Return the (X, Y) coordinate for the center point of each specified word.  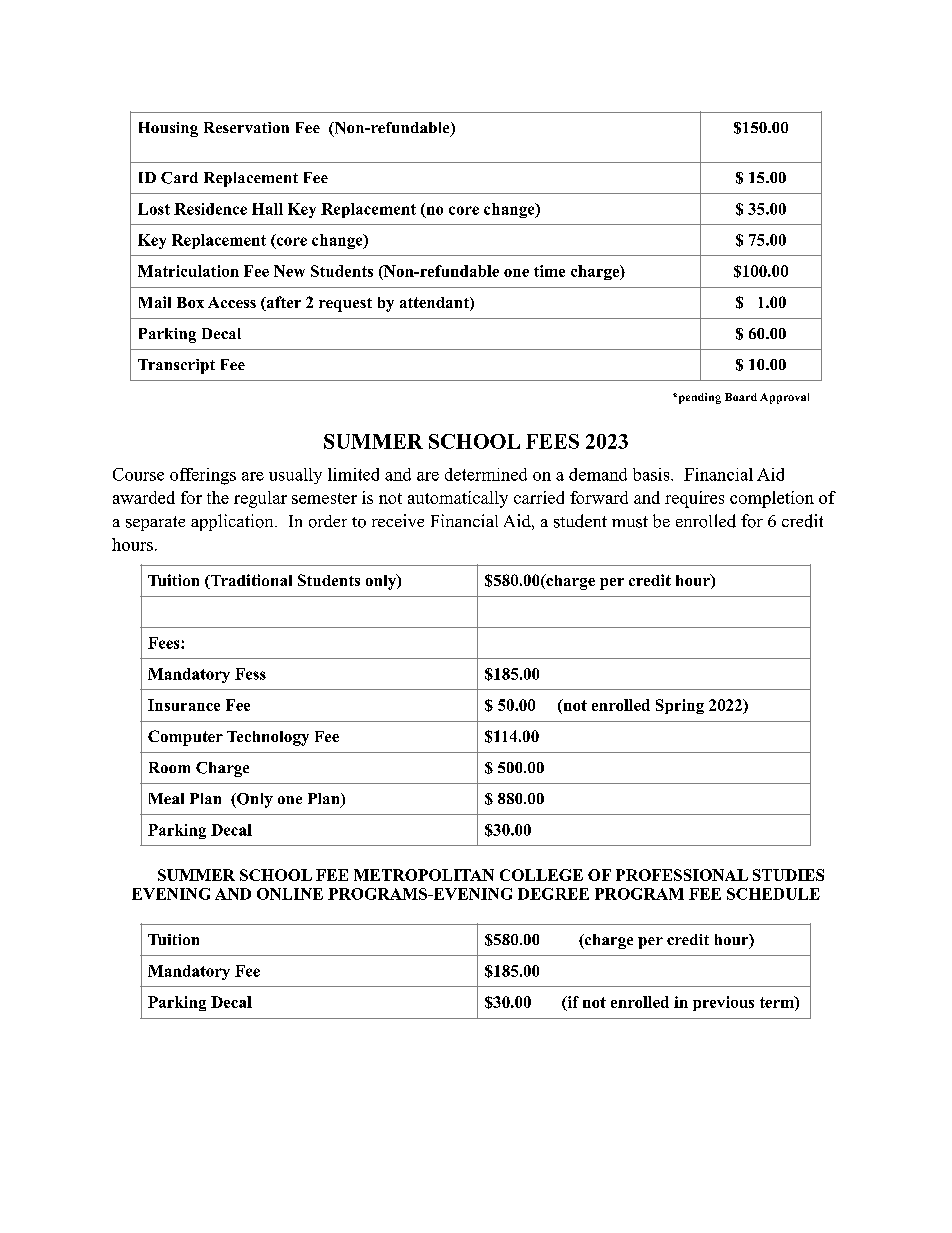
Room (169, 767)
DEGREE (553, 894)
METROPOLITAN (424, 875)
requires (694, 499)
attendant (435, 304)
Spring (680, 706)
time (549, 271)
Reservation (246, 127)
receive (398, 520)
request (345, 305)
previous (723, 1003)
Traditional (250, 581)
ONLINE (290, 894)
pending (698, 398)
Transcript (176, 366)
